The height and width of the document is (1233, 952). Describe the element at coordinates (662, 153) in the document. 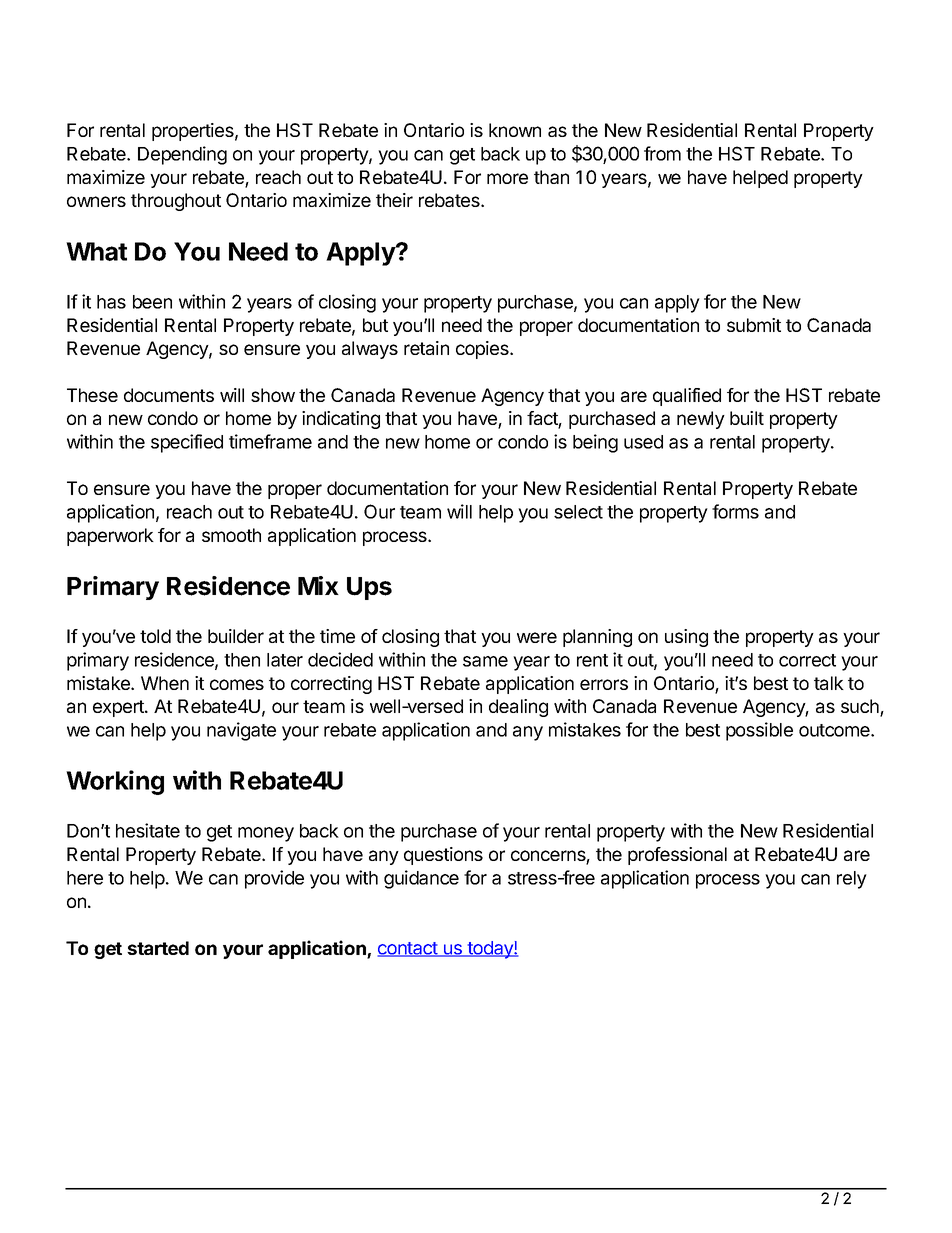

I see `from` at that location.
